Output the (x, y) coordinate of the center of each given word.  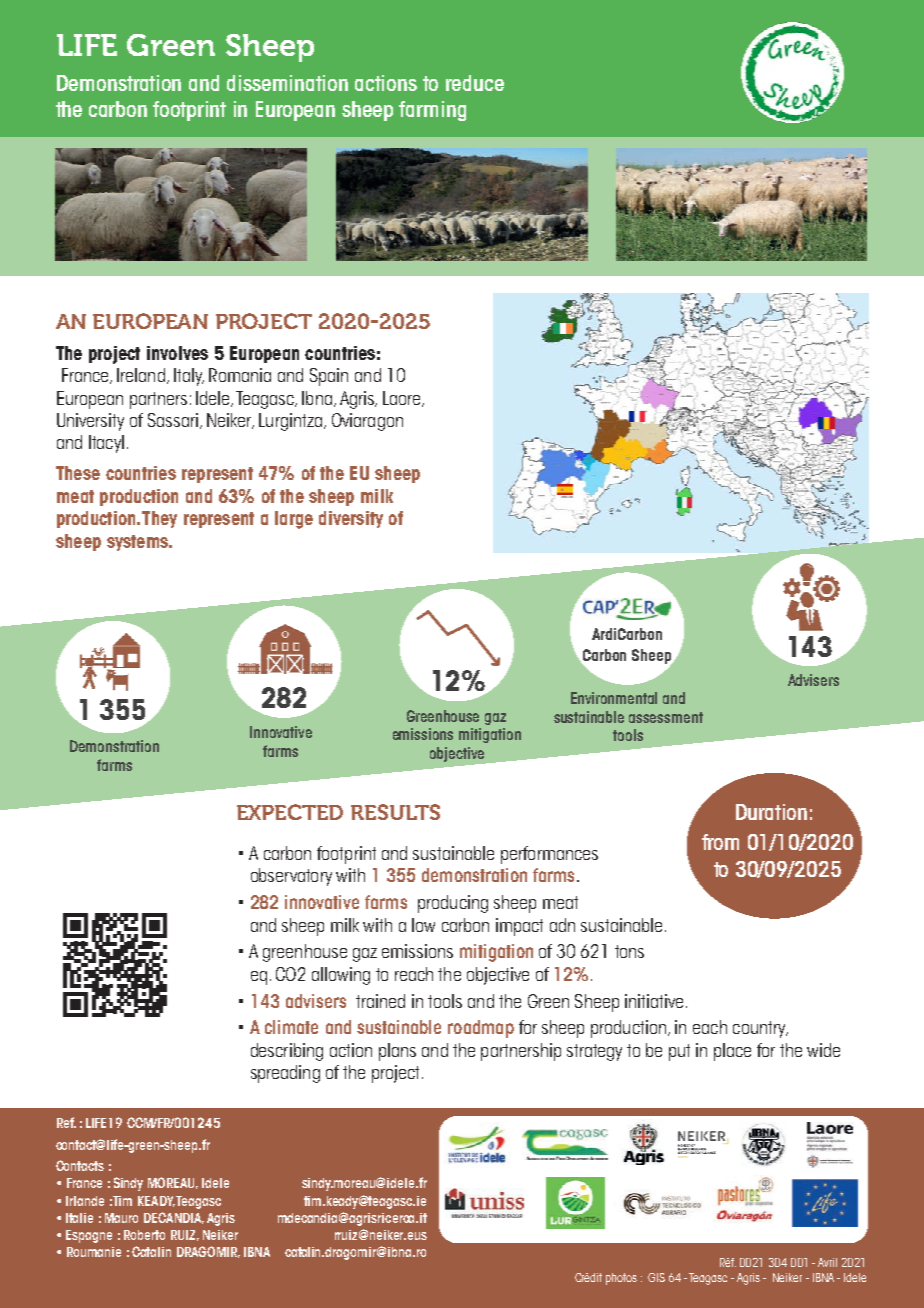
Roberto (144, 1235)
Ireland (141, 375)
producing (453, 904)
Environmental (614, 698)
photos (621, 1279)
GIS (656, 1277)
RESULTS (395, 812)
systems (138, 543)
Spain (329, 377)
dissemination (287, 83)
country (760, 1029)
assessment (666, 717)
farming (432, 111)
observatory (291, 877)
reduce (475, 83)
